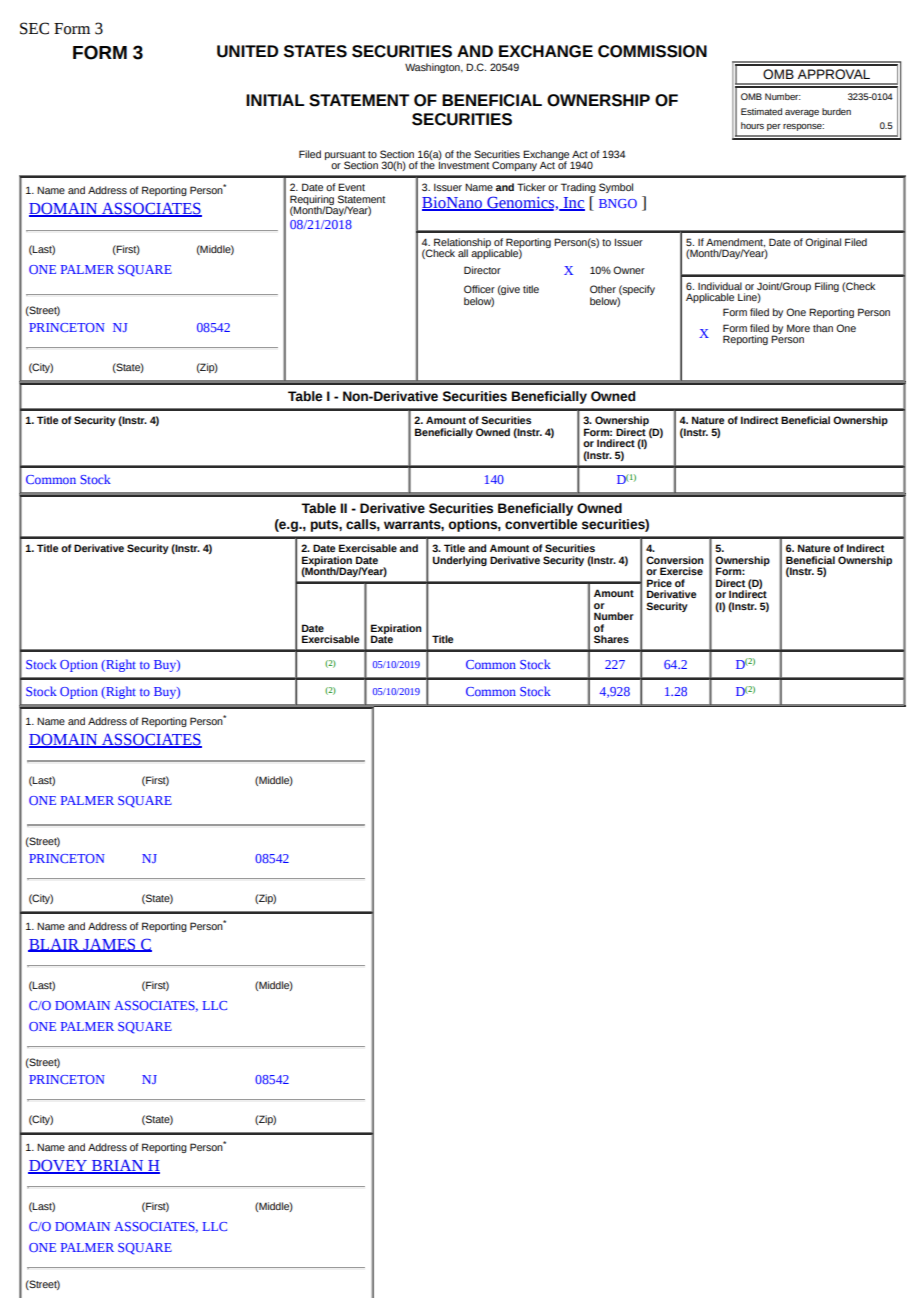 The height and width of the screenshot is (1308, 924). I want to click on DOVEY, so click(58, 1166).
